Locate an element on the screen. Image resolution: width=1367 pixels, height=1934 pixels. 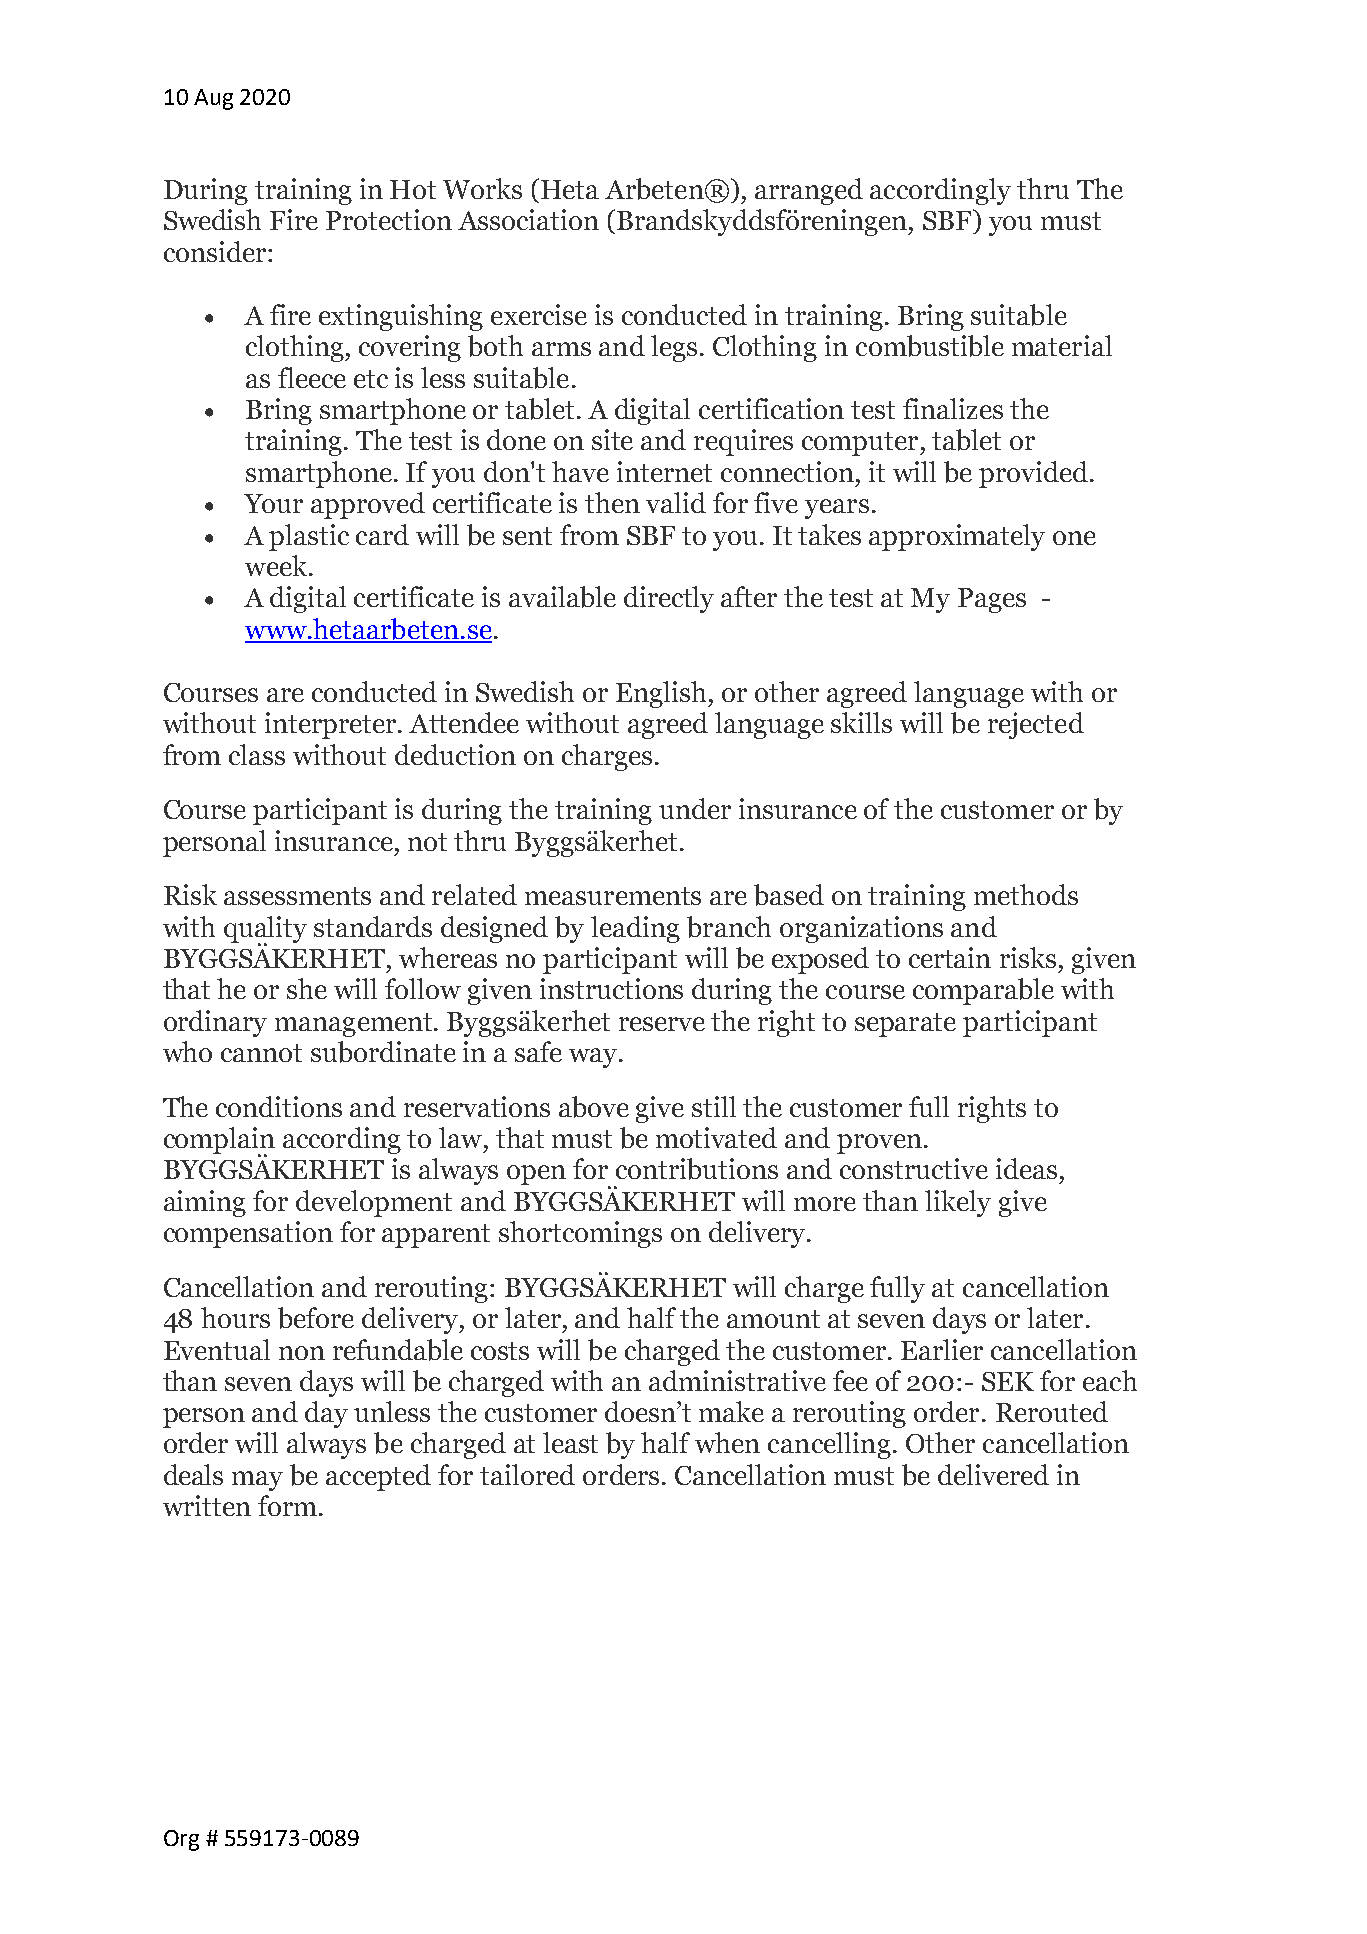
may is located at coordinates (257, 1481).
